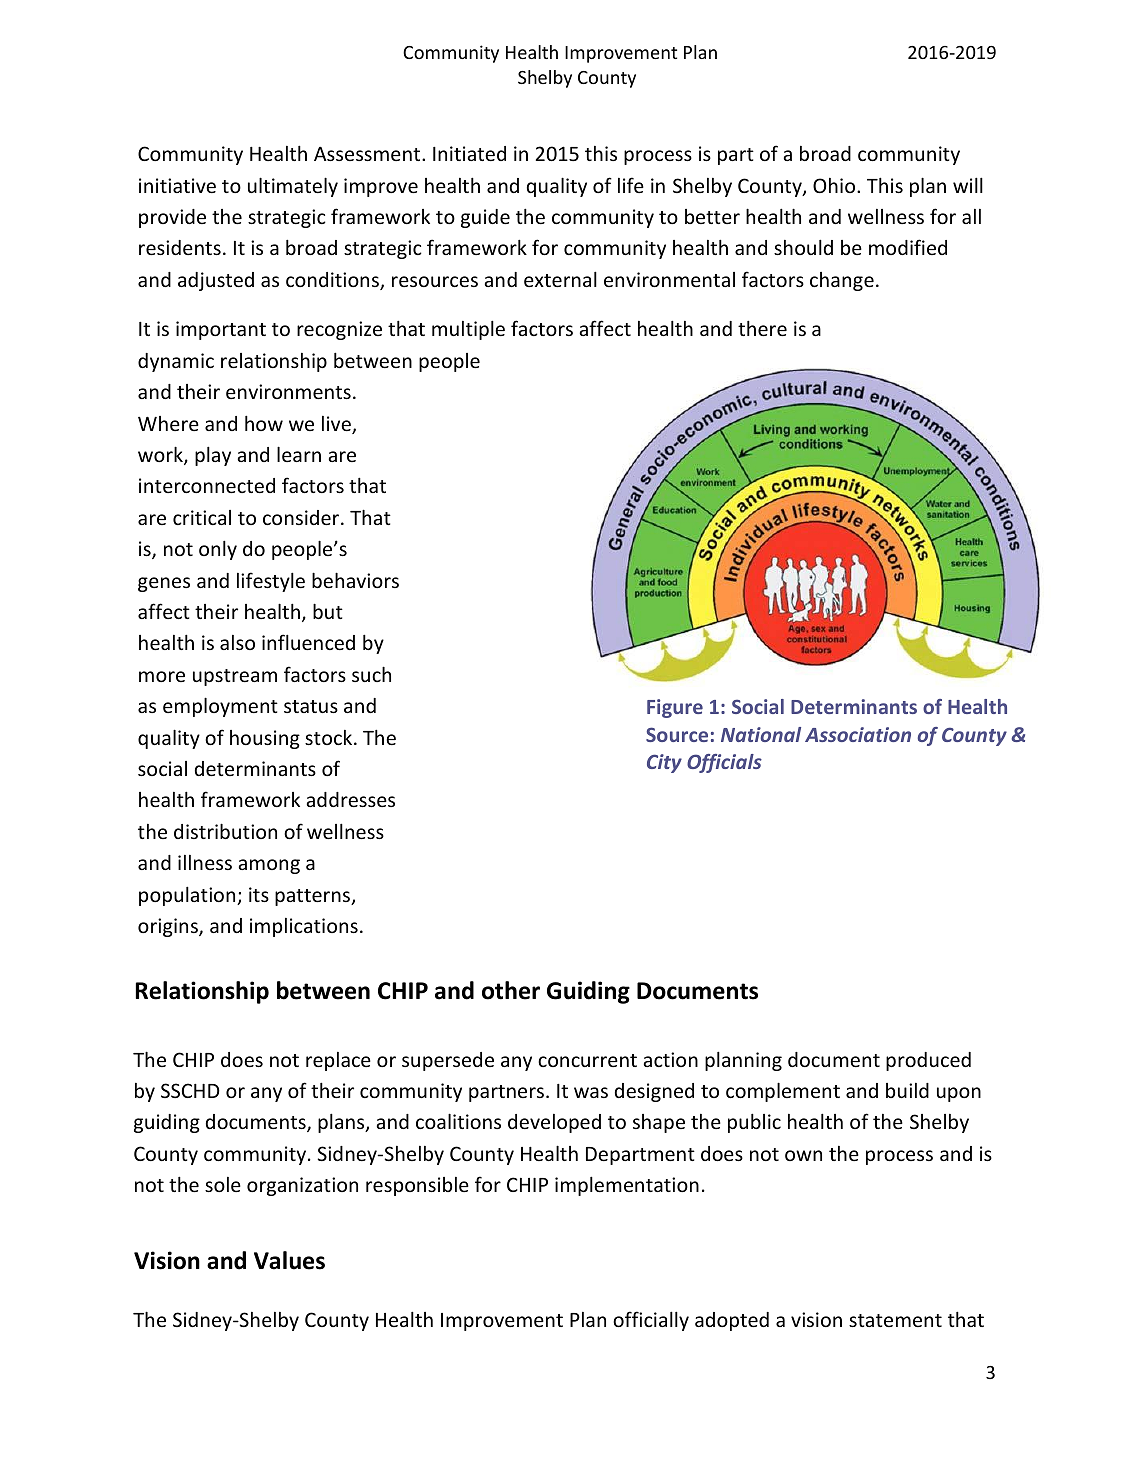 This screenshot has height=1476, width=1140. I want to click on officially, so click(651, 1321).
